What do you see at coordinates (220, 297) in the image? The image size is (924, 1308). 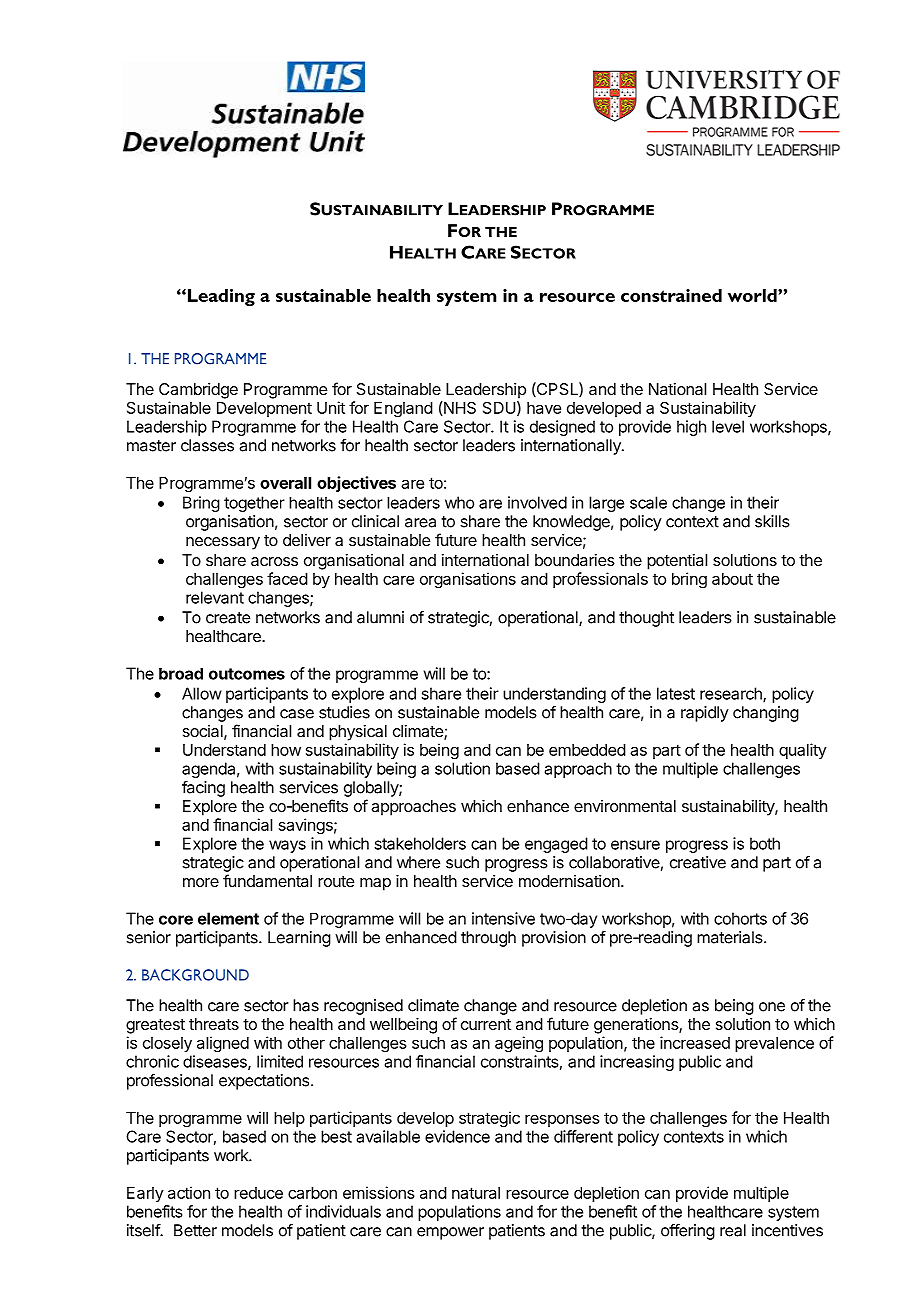 I see `Leading` at bounding box center [220, 297].
